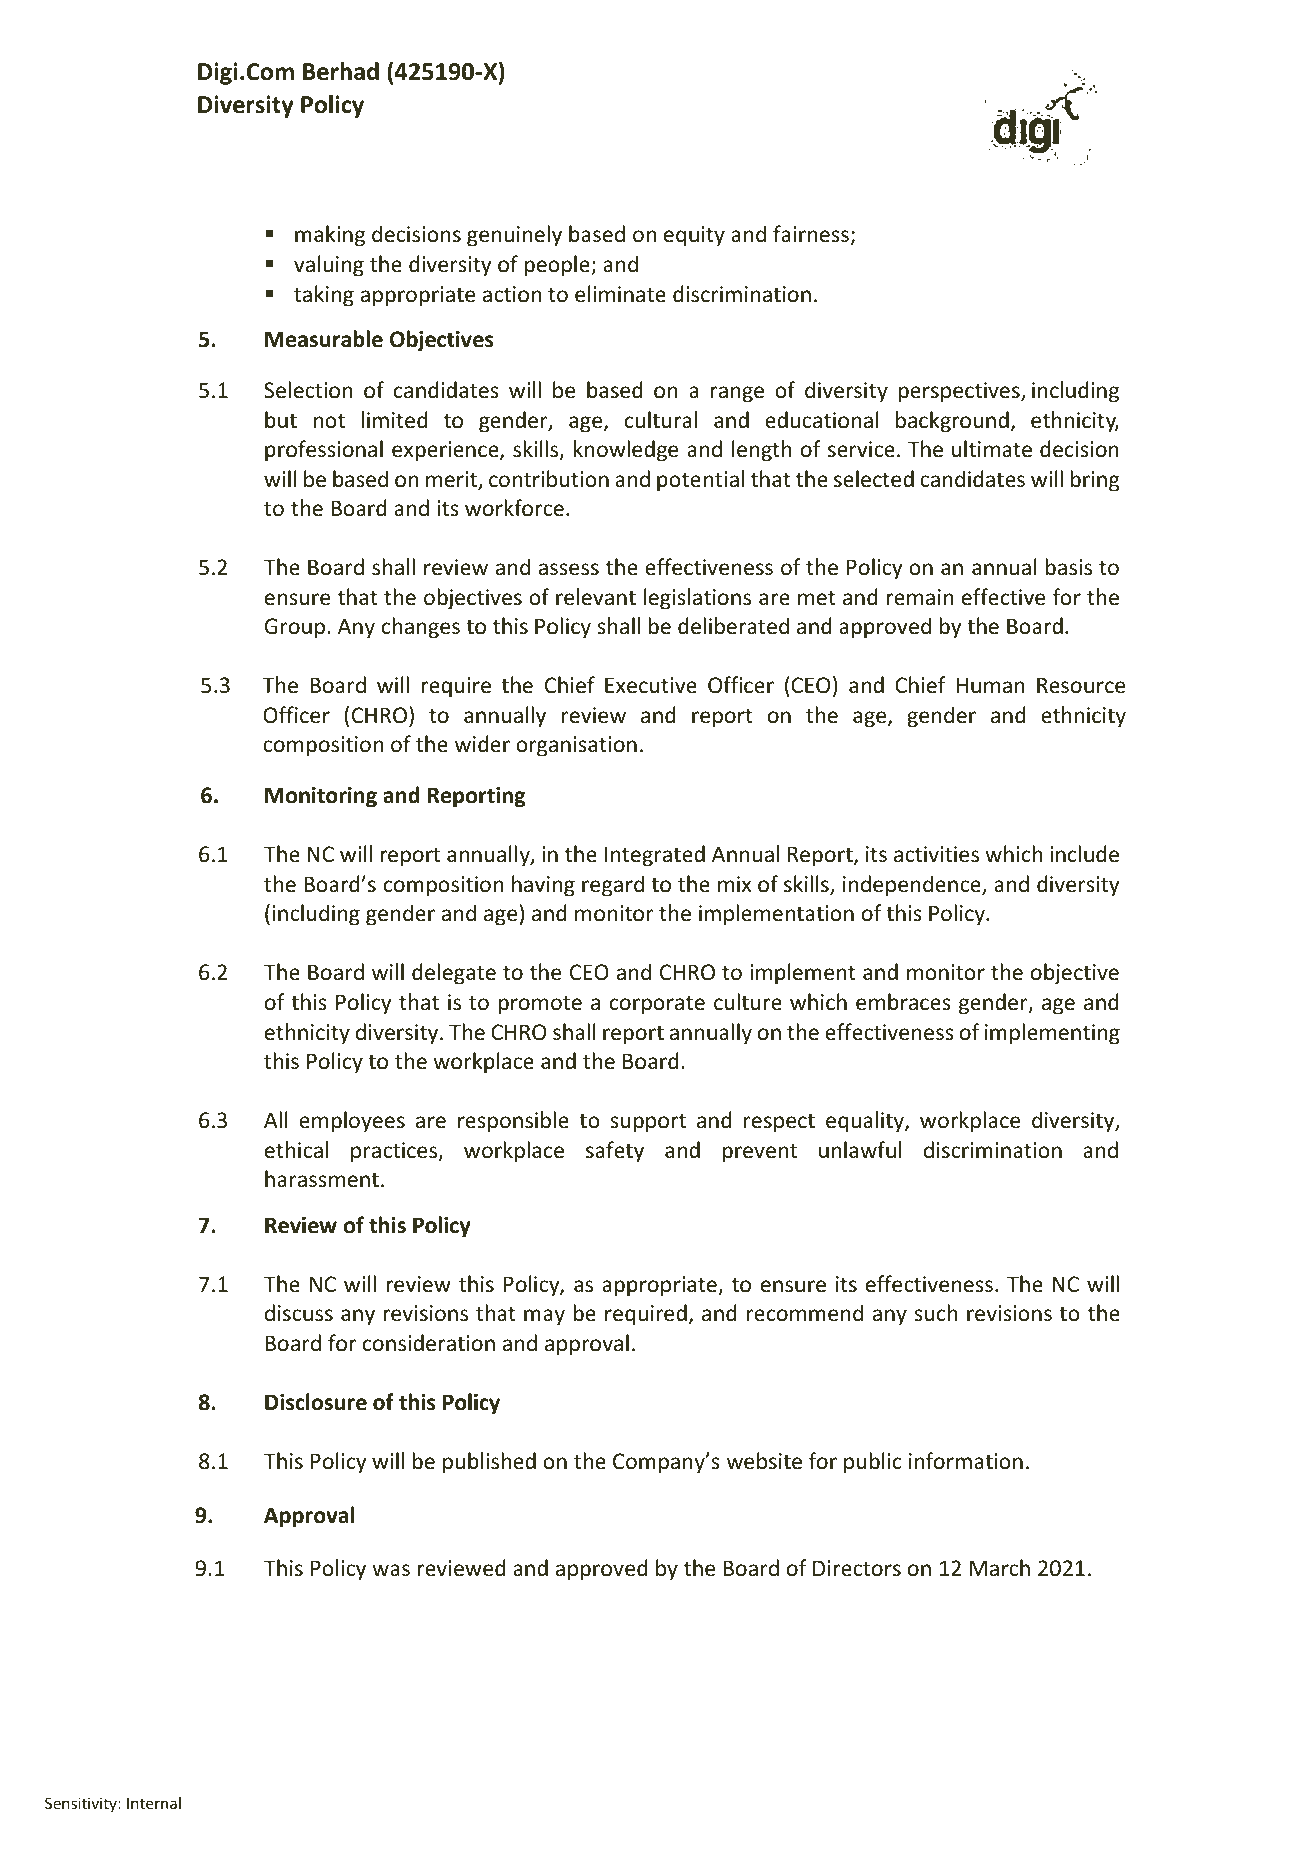 Image resolution: width=1311 pixels, height=1851 pixels. Describe the element at coordinates (615, 1152) in the document. I see `safety` at that location.
